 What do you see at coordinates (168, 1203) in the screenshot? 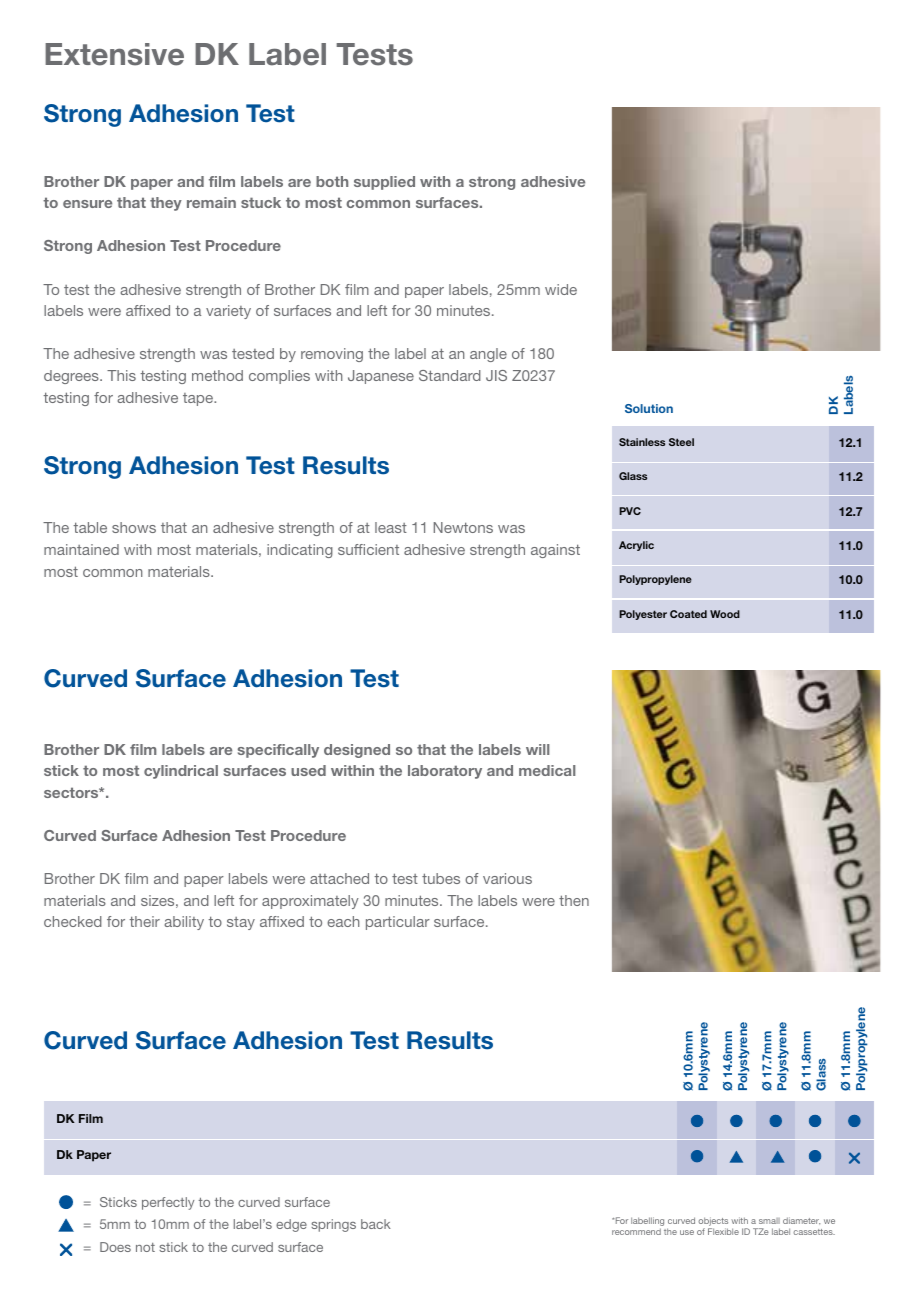
I see `perfectly` at bounding box center [168, 1203].
